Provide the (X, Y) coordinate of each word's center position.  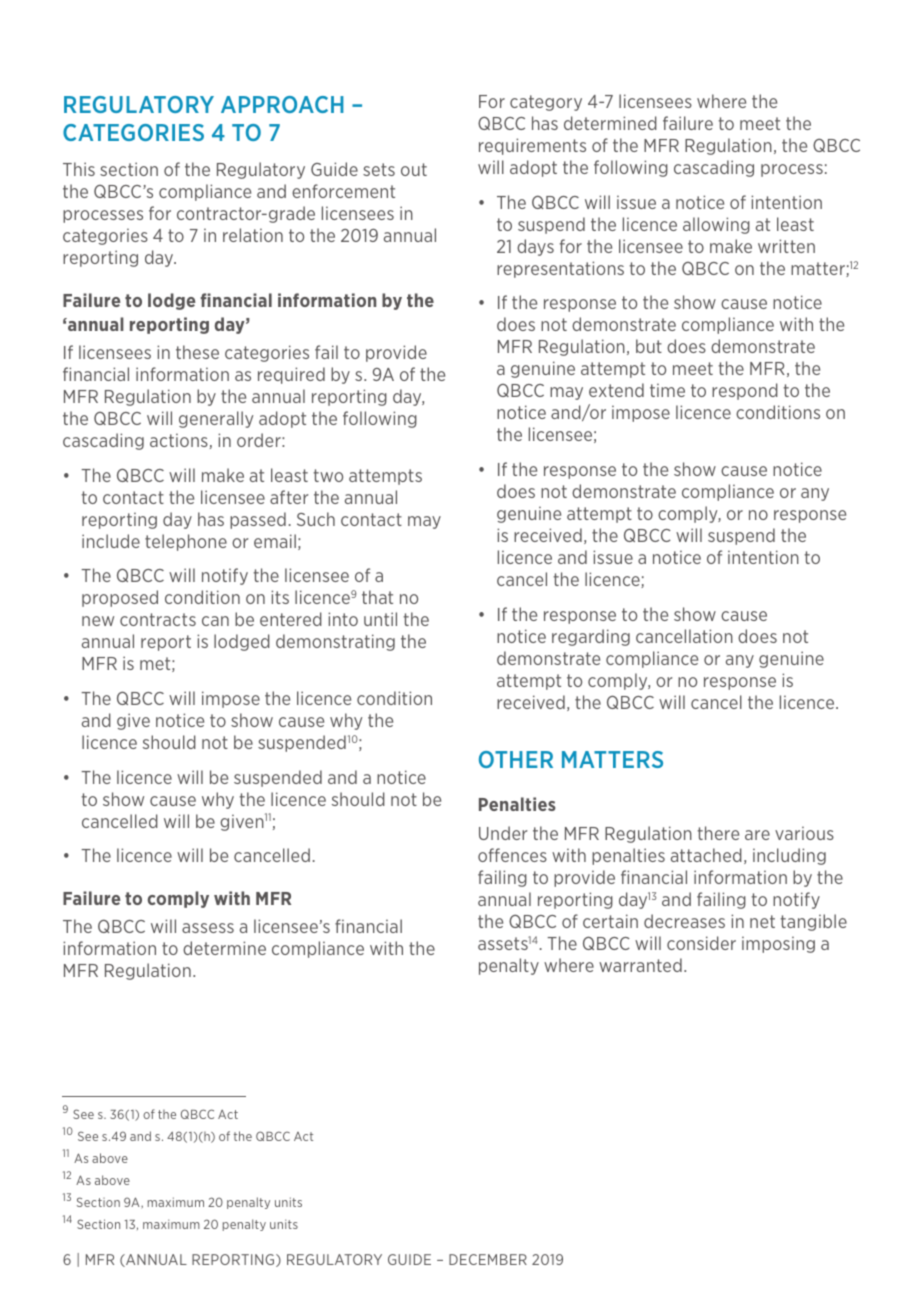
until (380, 619)
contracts (158, 619)
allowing (716, 225)
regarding (591, 637)
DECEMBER (488, 1259)
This (79, 169)
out (414, 169)
